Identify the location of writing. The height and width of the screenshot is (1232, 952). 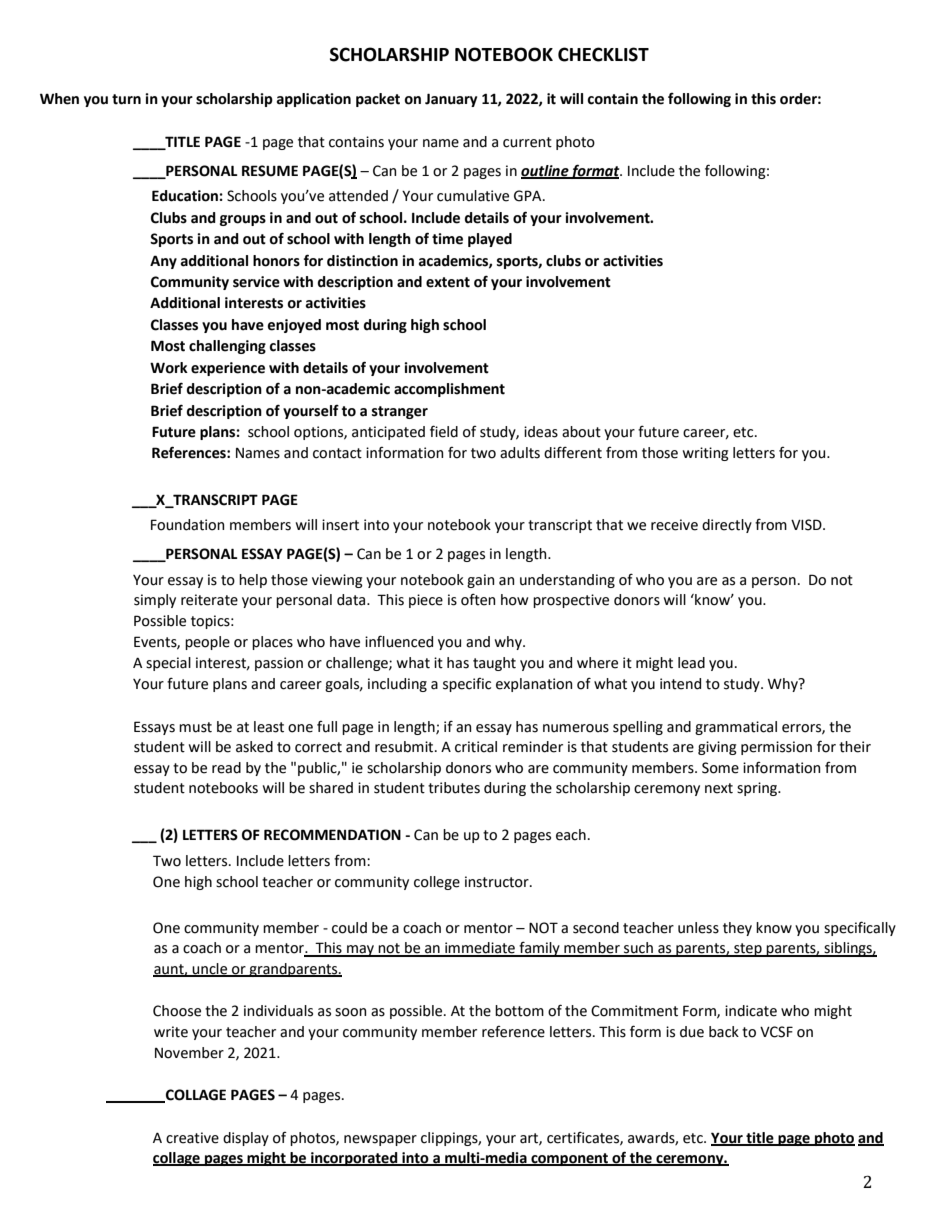
(706, 454).
